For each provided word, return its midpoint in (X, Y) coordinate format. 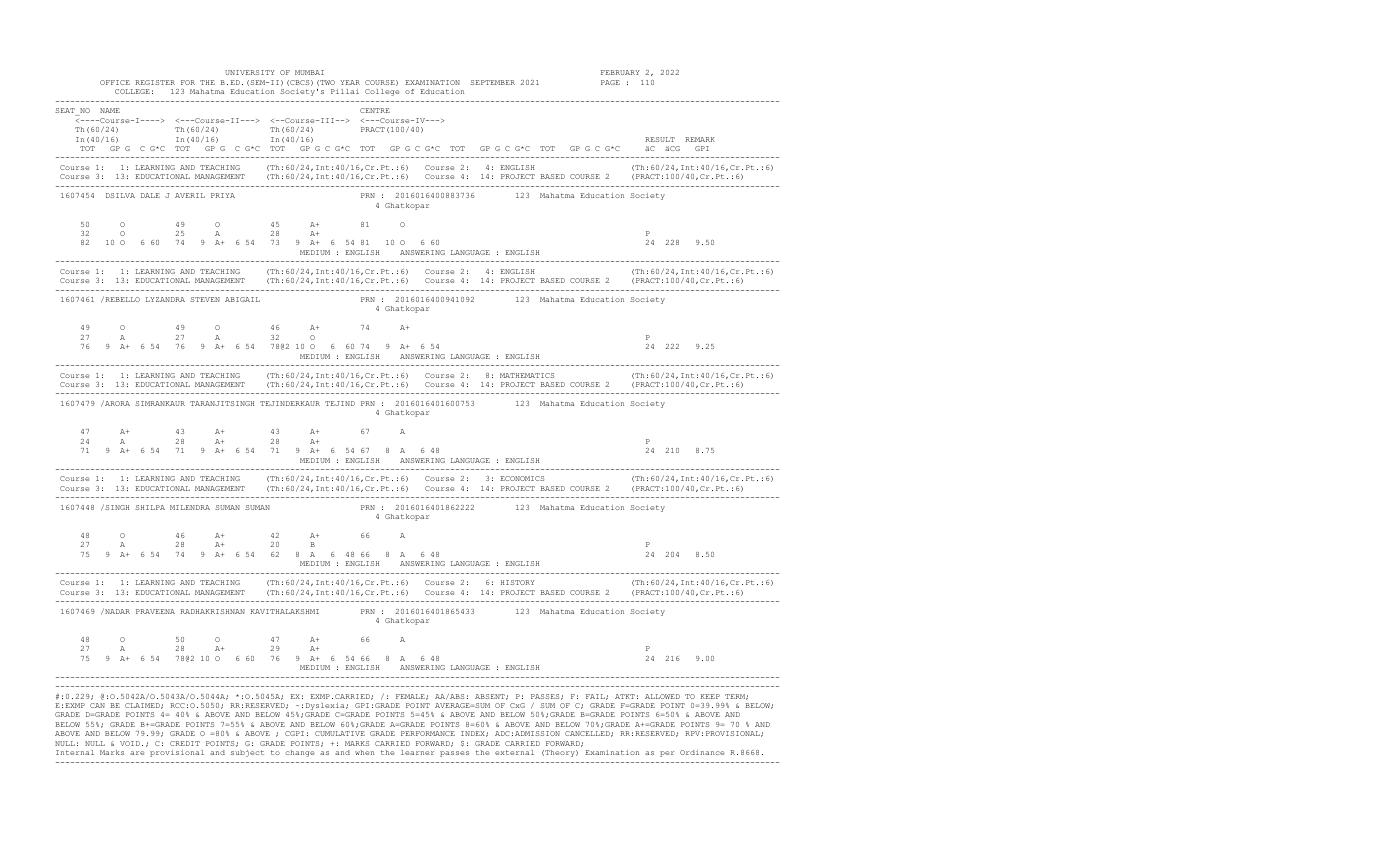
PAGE (610, 82)
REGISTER (155, 82)
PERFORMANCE (428, 733)
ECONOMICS (522, 478)
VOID (130, 743)
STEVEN (205, 299)
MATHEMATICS (527, 375)
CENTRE (375, 110)
